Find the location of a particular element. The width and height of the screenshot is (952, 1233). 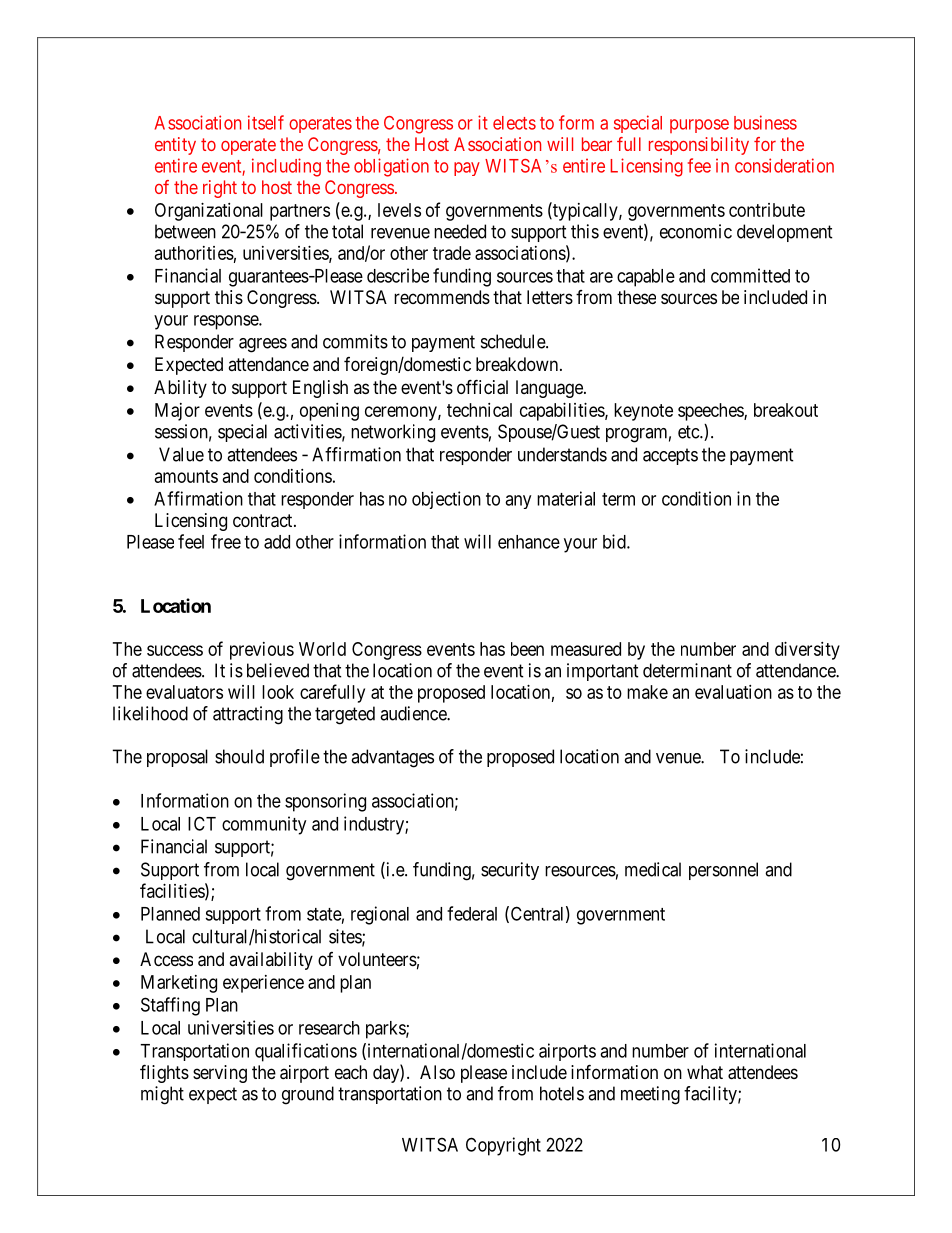

committed is located at coordinates (750, 275).
